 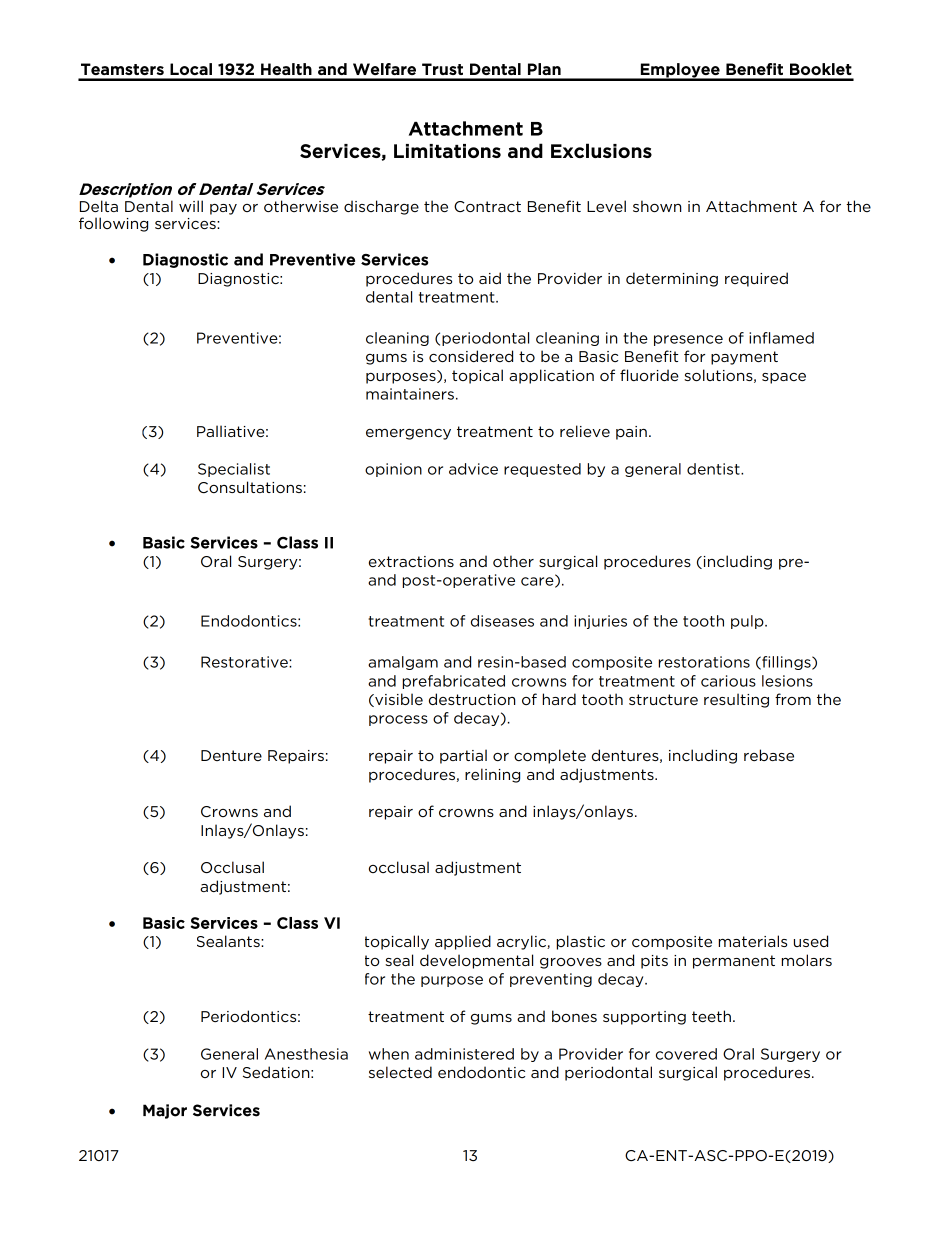 What do you see at coordinates (165, 1111) in the document?
I see `Major` at bounding box center [165, 1111].
